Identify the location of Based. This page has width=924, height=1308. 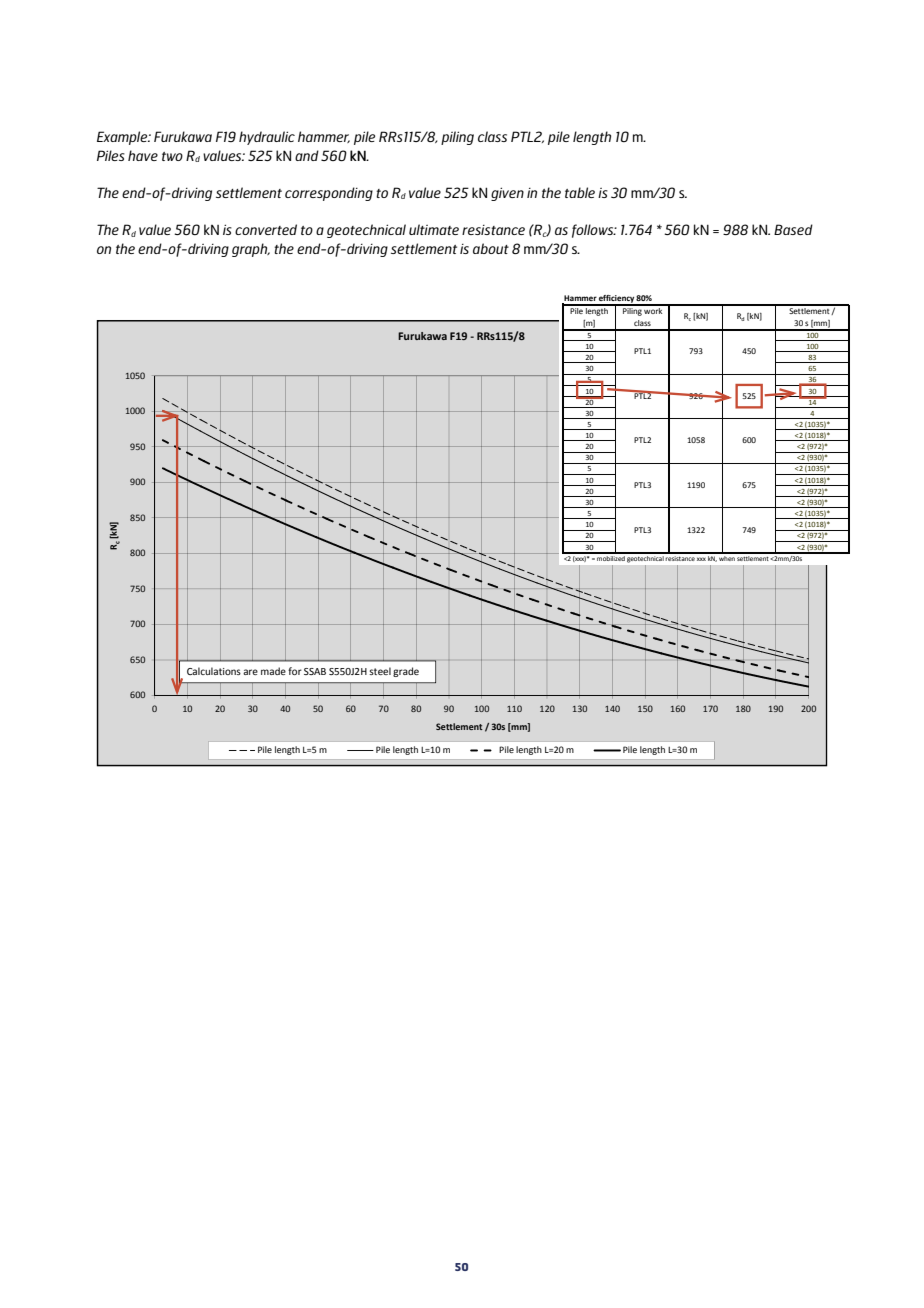
(793, 229).
